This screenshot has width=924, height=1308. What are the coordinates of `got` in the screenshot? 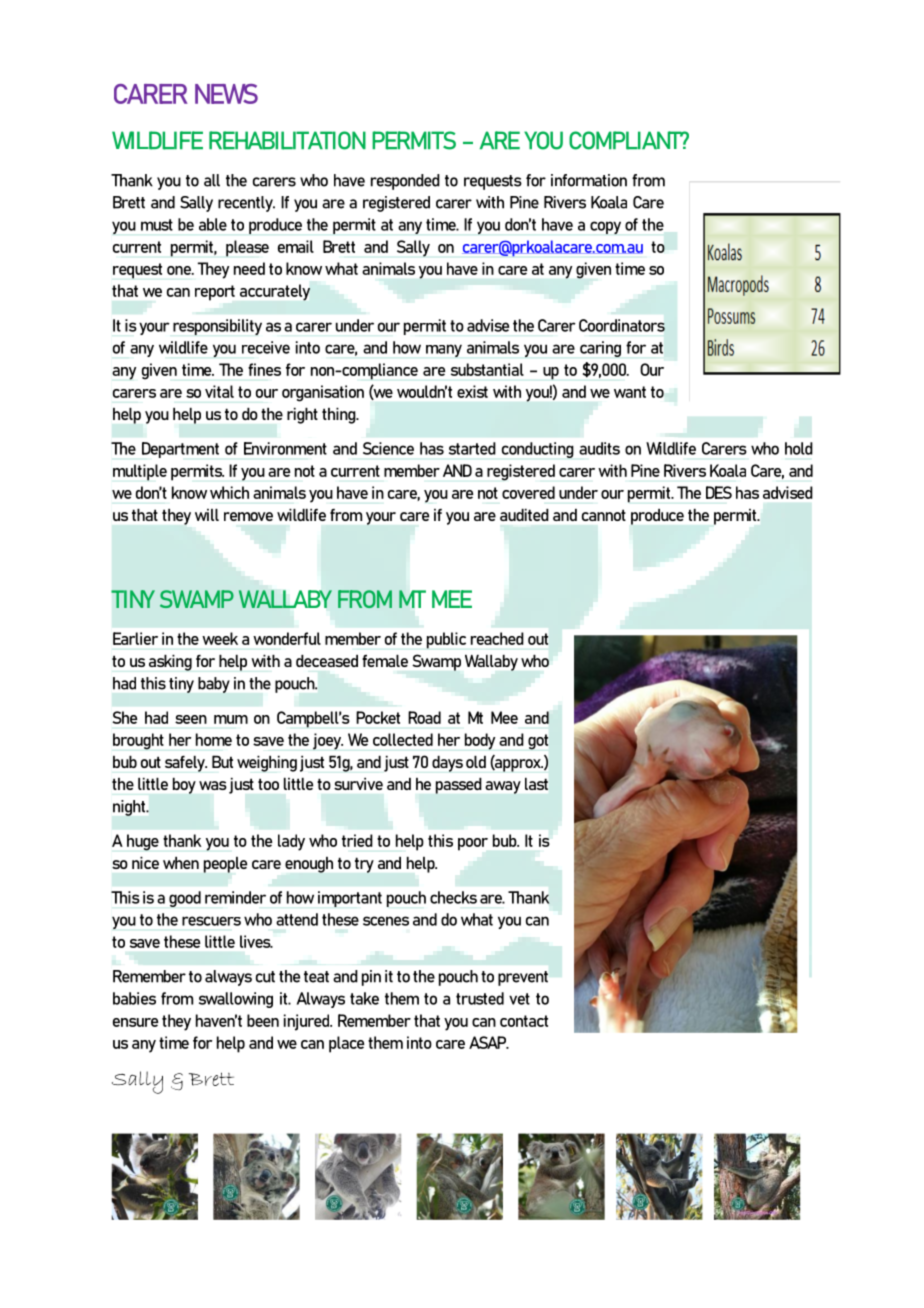 It's located at (538, 742).
